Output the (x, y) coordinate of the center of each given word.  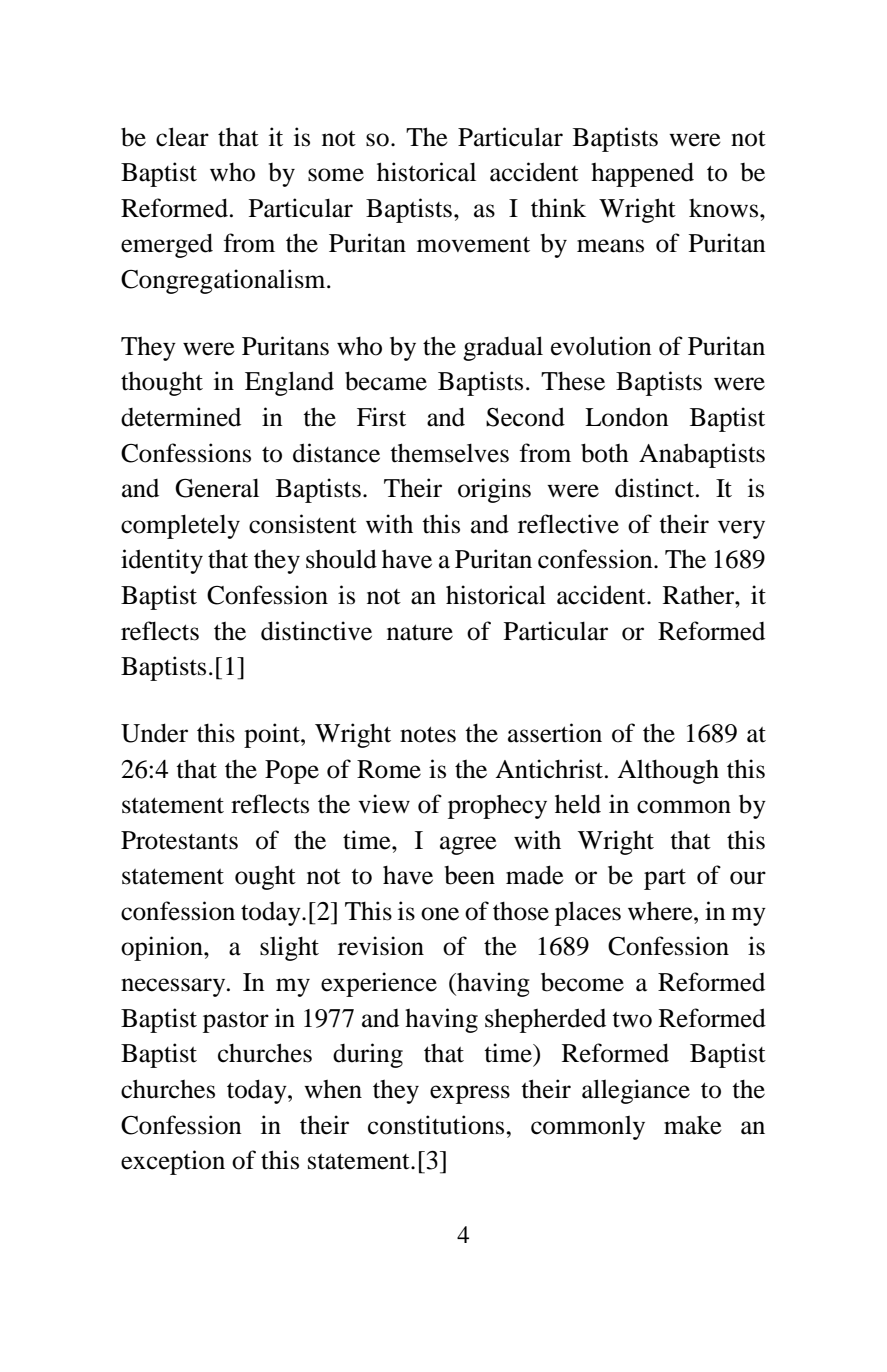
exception (173, 1162)
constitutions (437, 1125)
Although (668, 771)
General (217, 488)
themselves (449, 453)
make (693, 1125)
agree (468, 845)
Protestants (179, 840)
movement (473, 244)
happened (642, 174)
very (741, 529)
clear (182, 137)
